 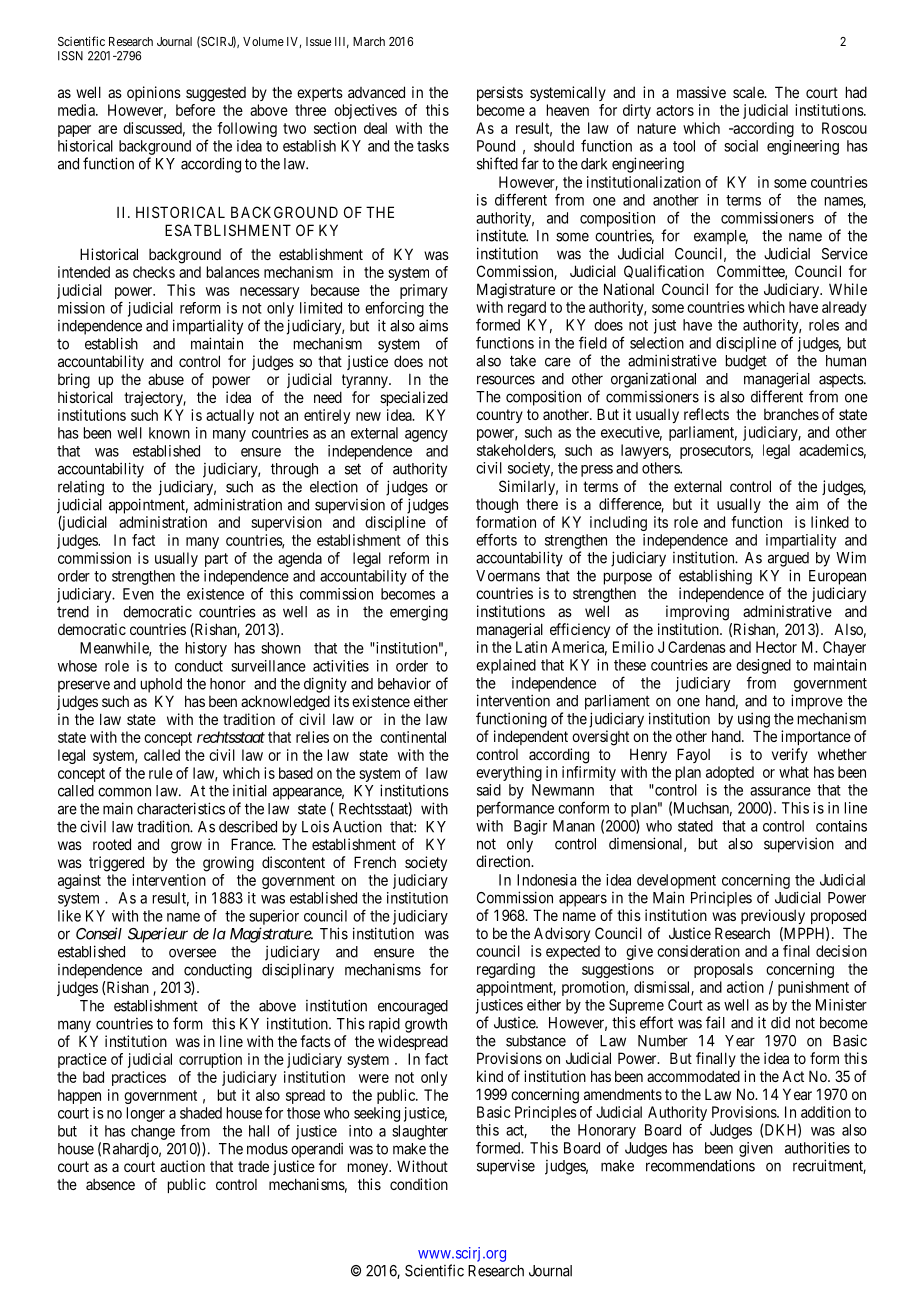 What do you see at coordinates (433, 325) in the document?
I see `aims` at bounding box center [433, 325].
